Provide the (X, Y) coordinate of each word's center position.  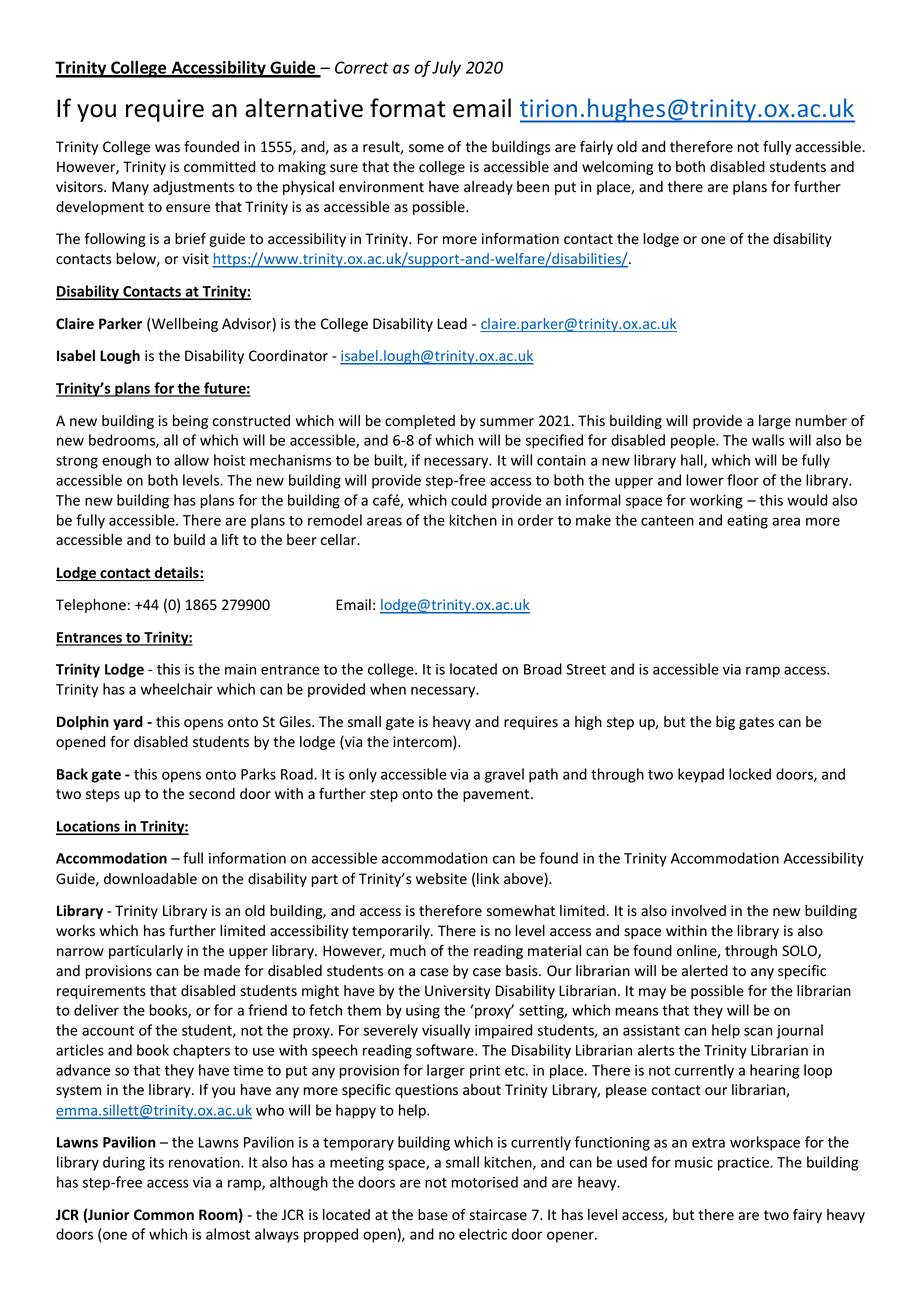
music (694, 1162)
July (446, 69)
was (167, 148)
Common (164, 1214)
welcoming (617, 168)
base (433, 1215)
